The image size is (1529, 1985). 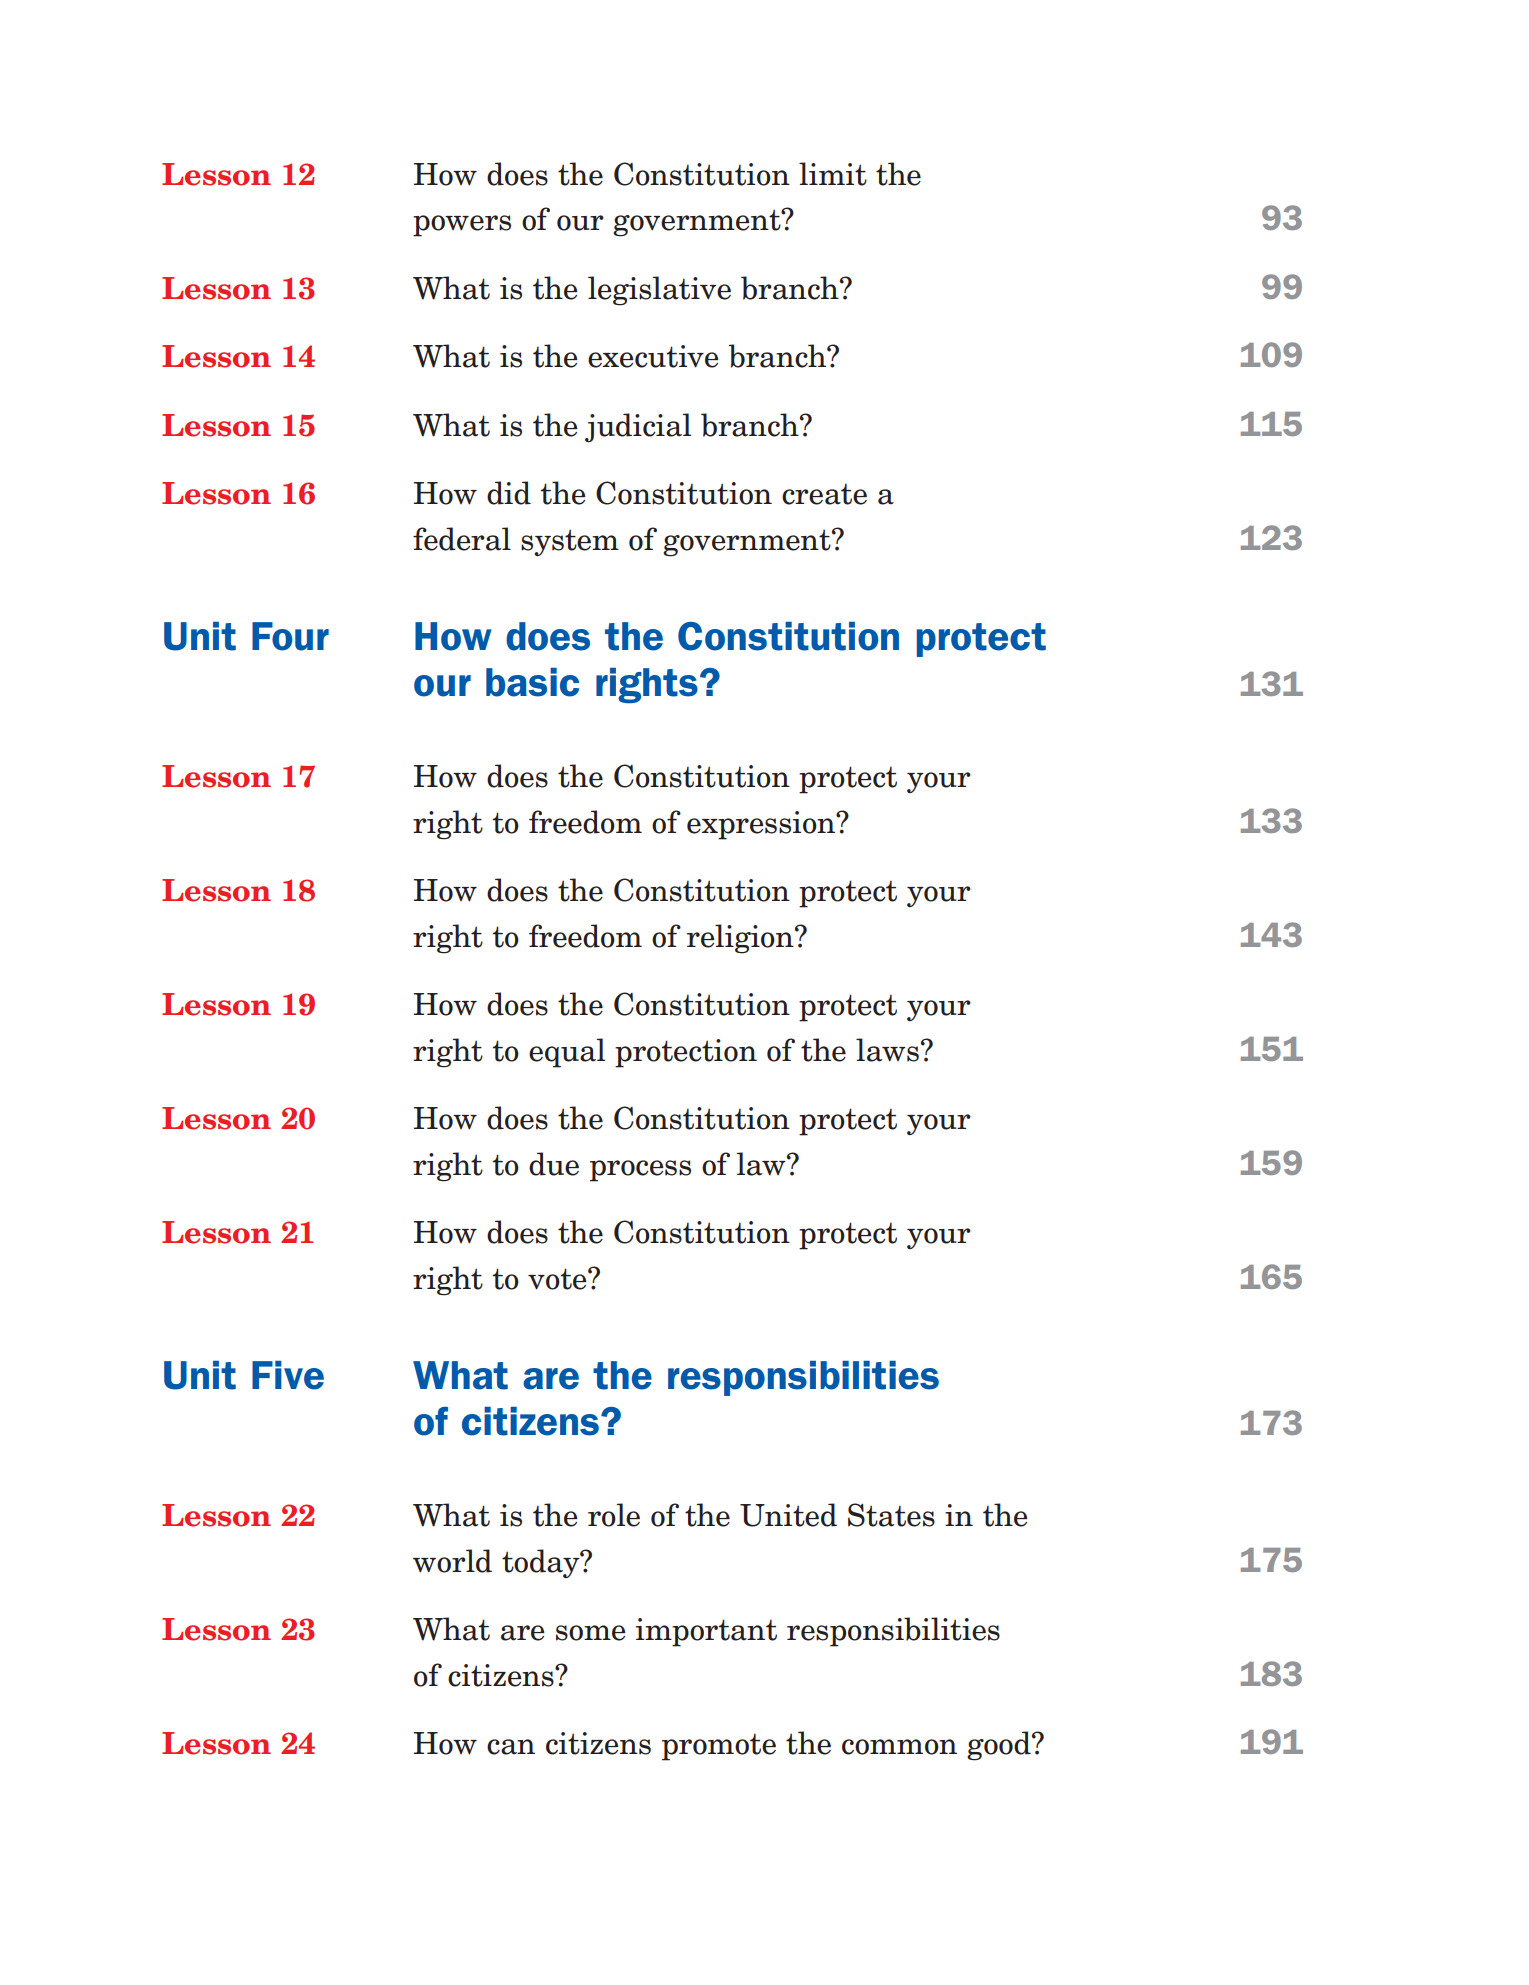 I want to click on common, so click(x=899, y=1747).
